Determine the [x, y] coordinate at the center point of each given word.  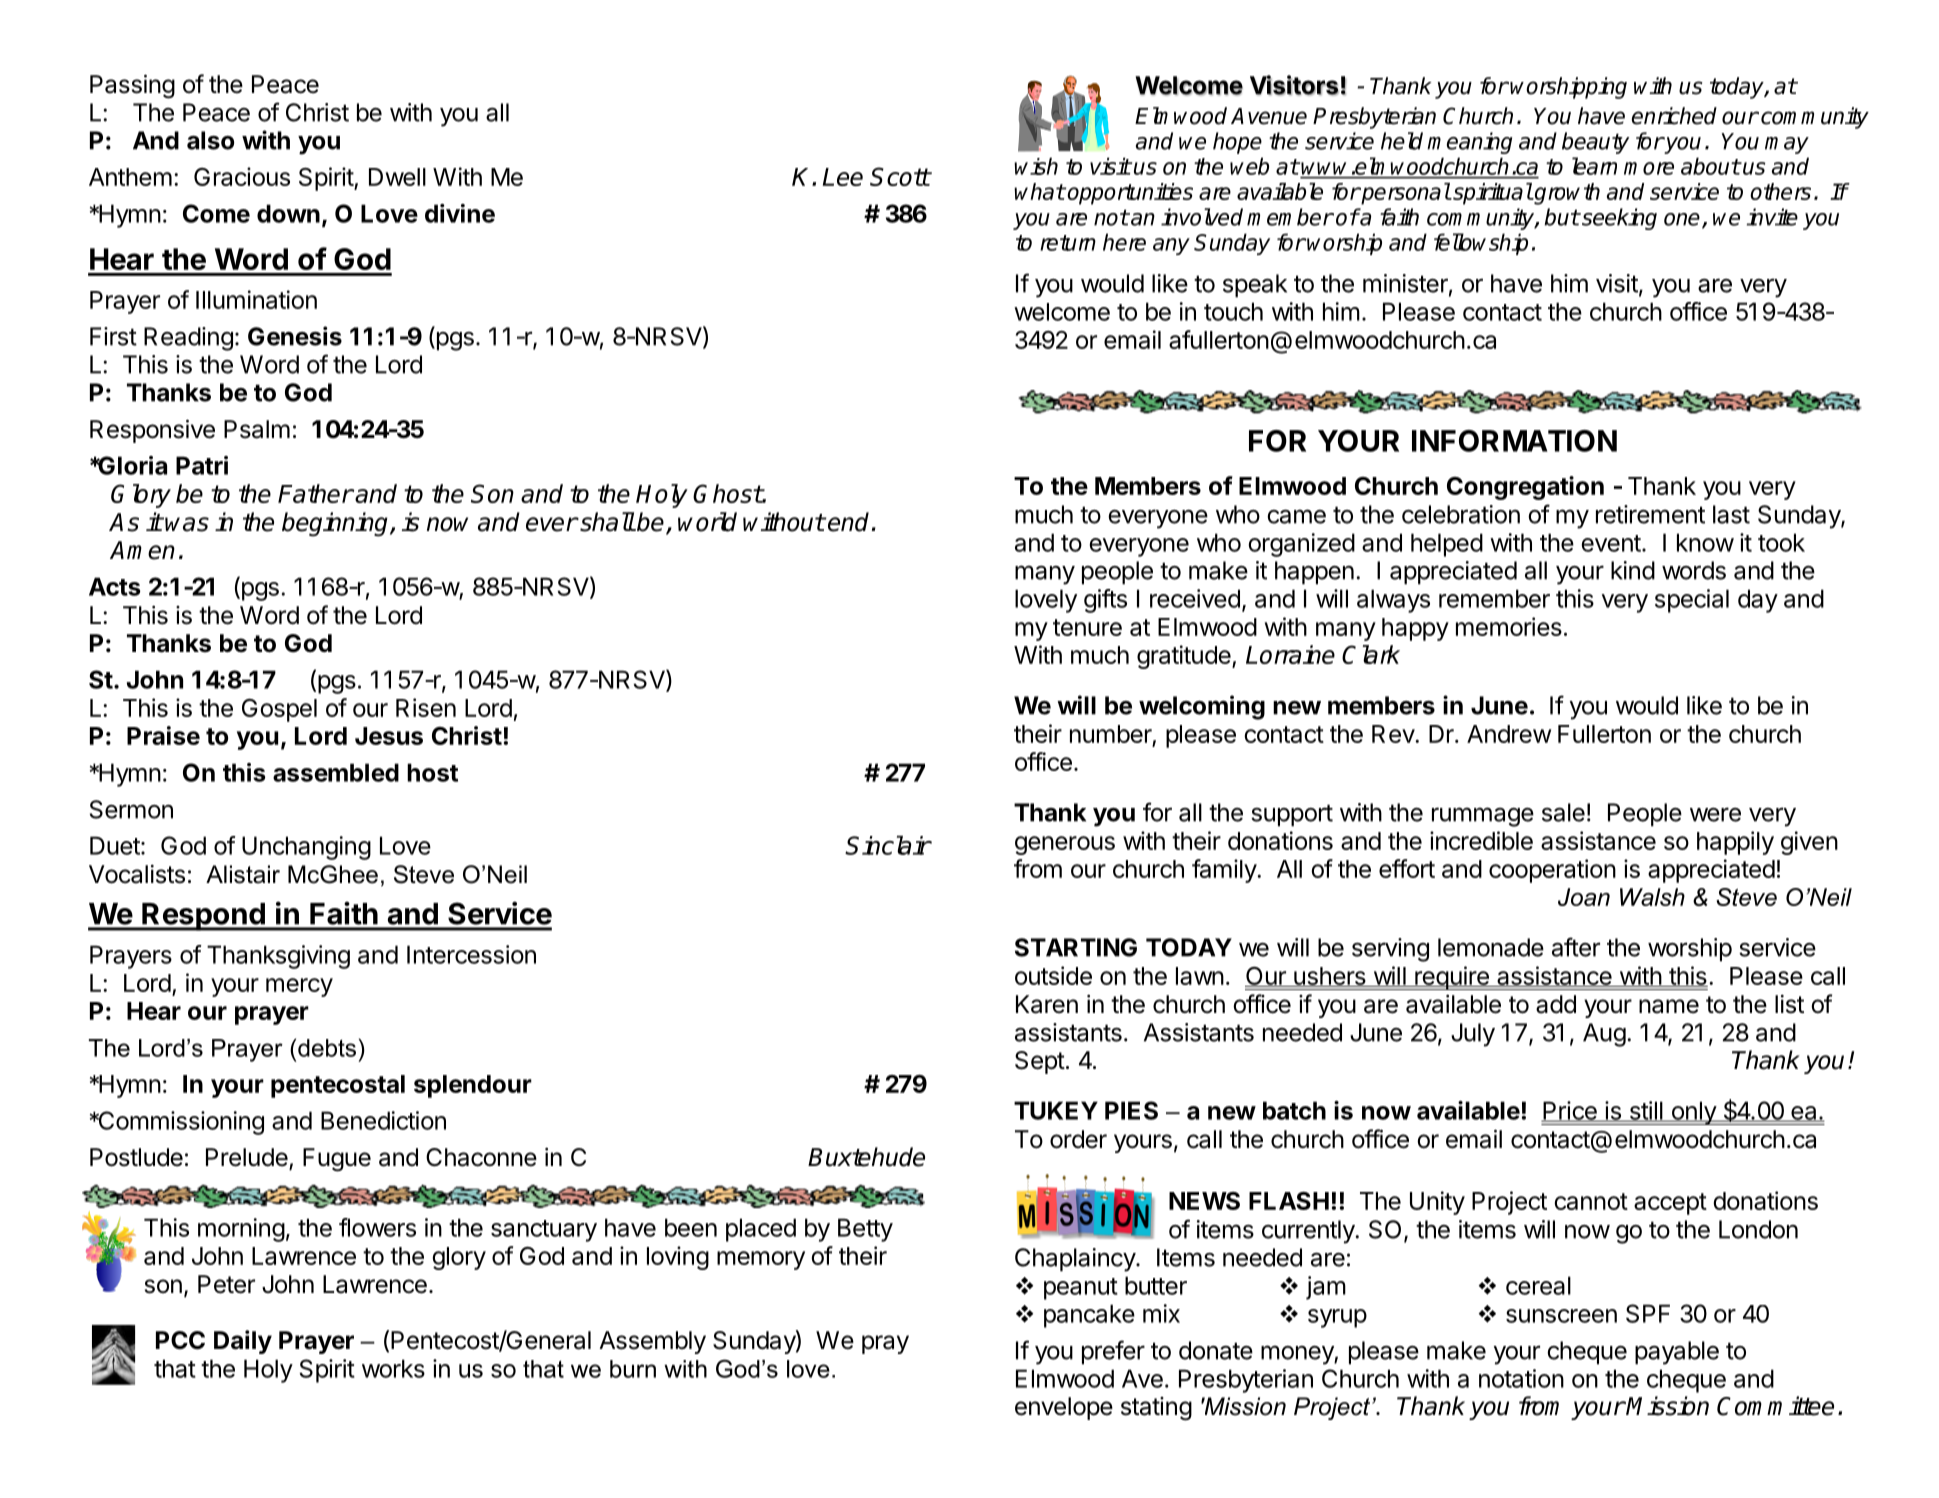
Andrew [1509, 734]
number [1111, 734]
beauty [1595, 143]
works [393, 1368]
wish [1036, 166]
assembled [336, 772]
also [211, 140]
